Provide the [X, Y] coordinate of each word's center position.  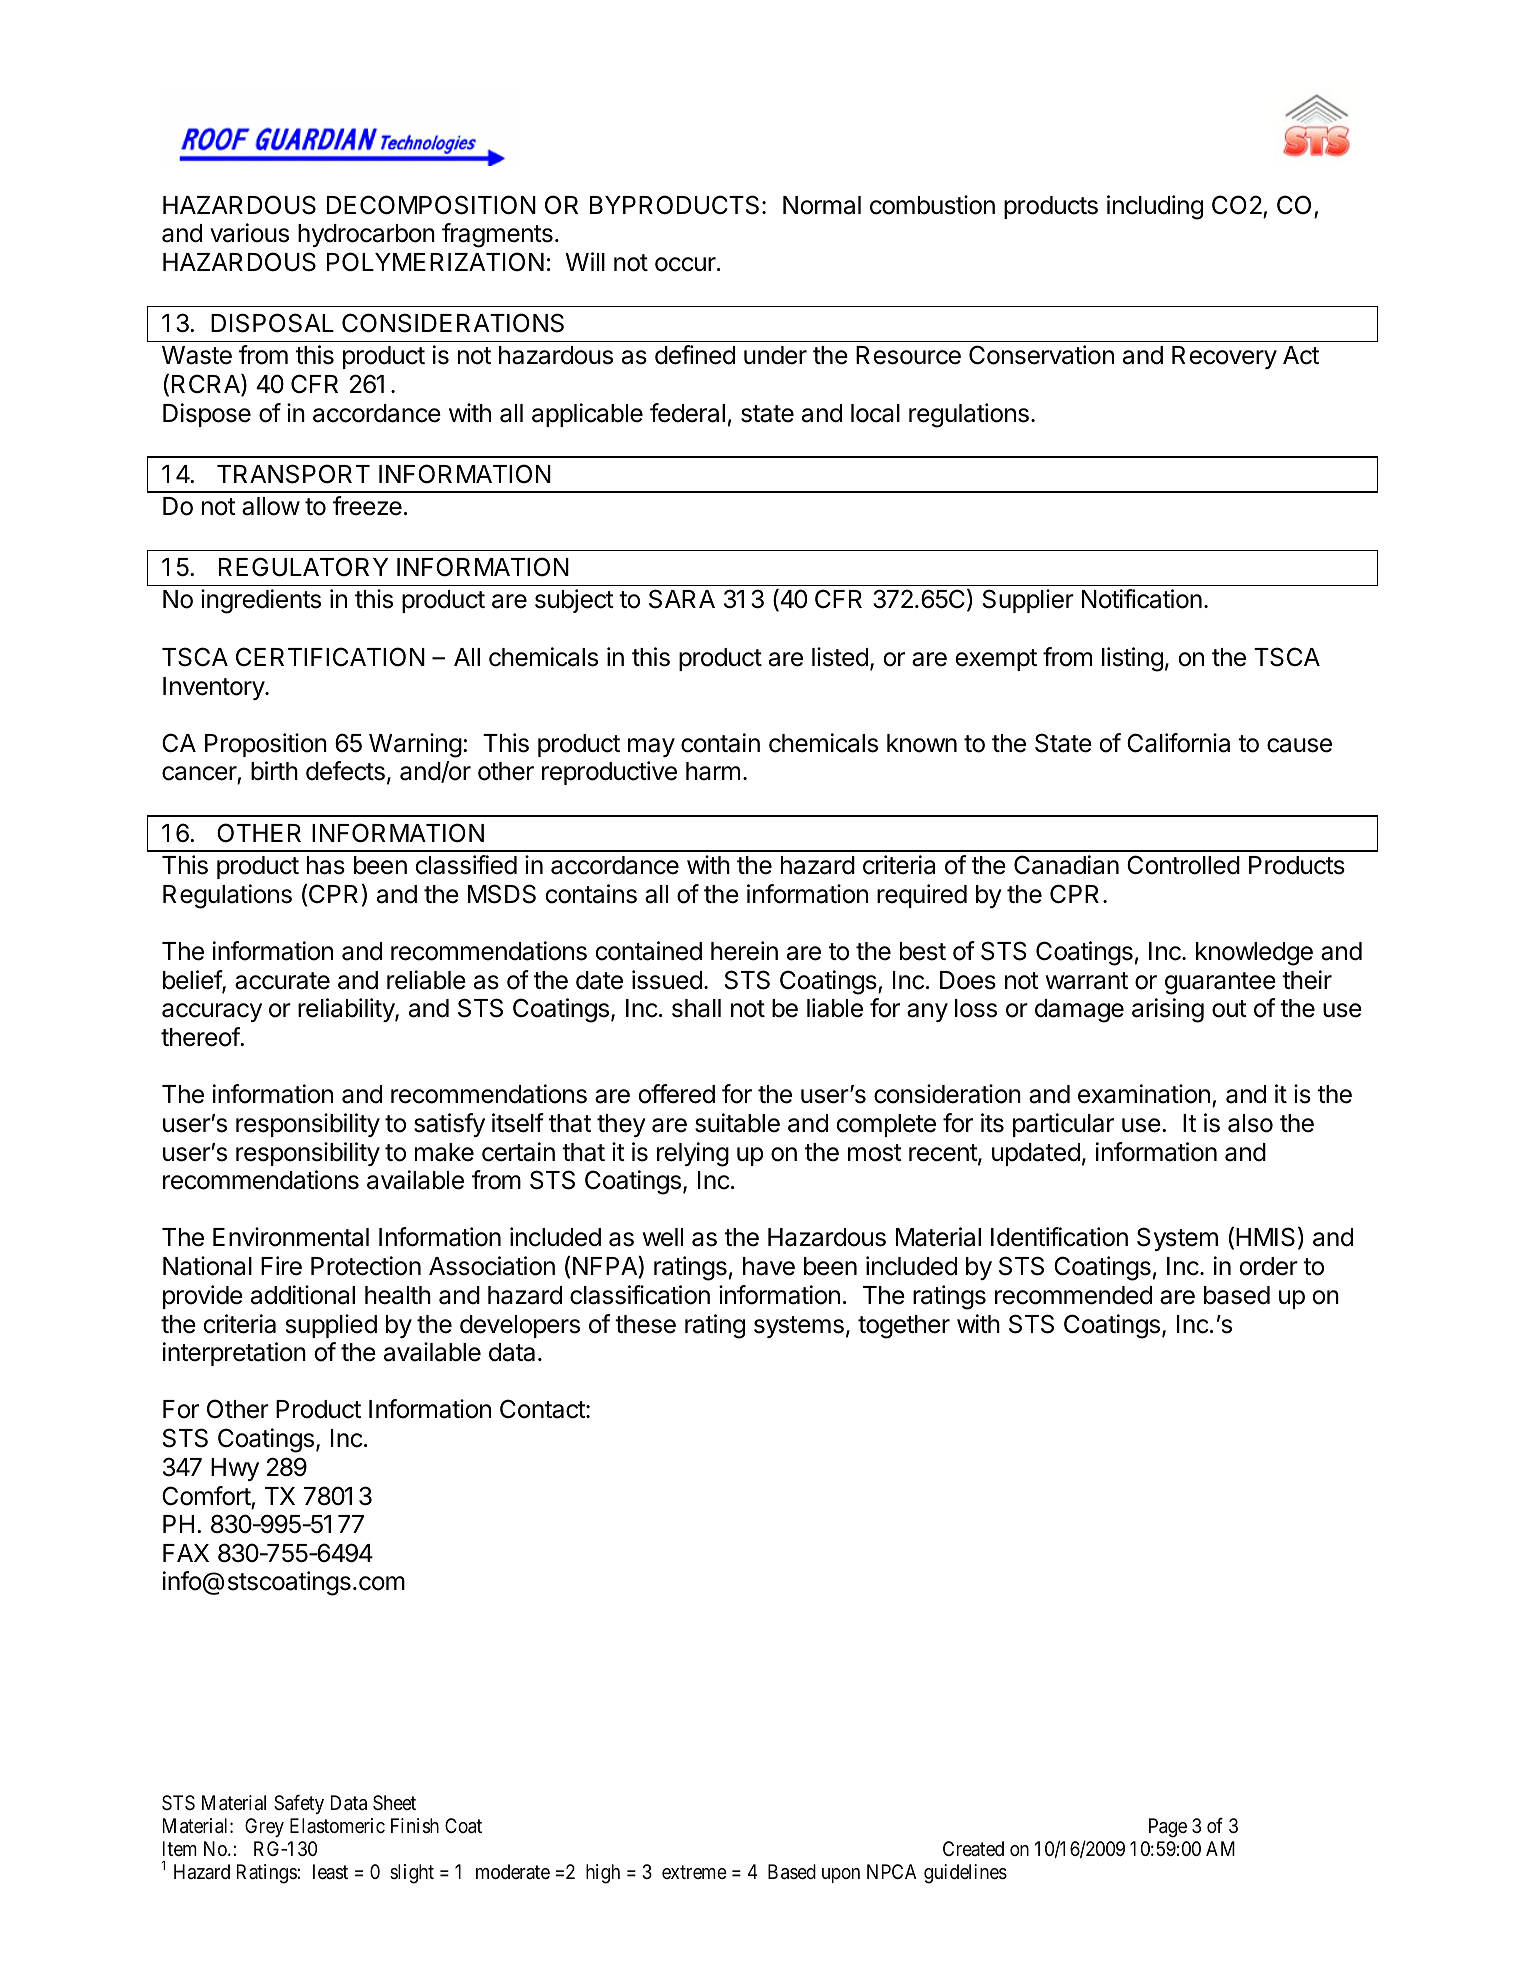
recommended [1073, 1295]
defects [345, 771]
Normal [822, 205]
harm [713, 771]
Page [1168, 1828]
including [1155, 207]
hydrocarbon [366, 235]
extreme [694, 1872]
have [769, 1266]
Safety [299, 1804]
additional [303, 1295]
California [1178, 743]
